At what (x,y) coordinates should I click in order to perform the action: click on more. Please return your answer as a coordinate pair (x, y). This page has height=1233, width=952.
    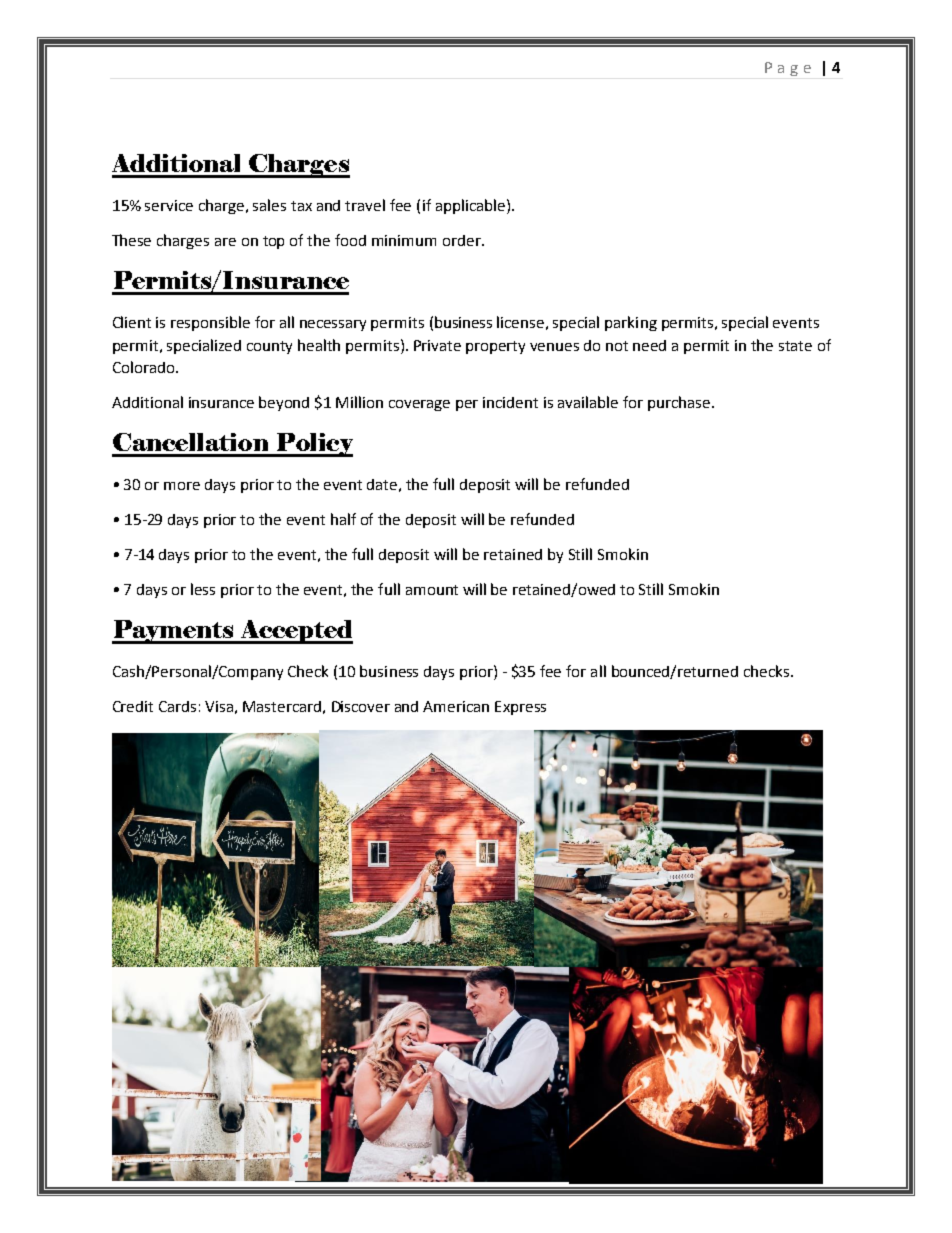
    Looking at the image, I should click on (182, 486).
